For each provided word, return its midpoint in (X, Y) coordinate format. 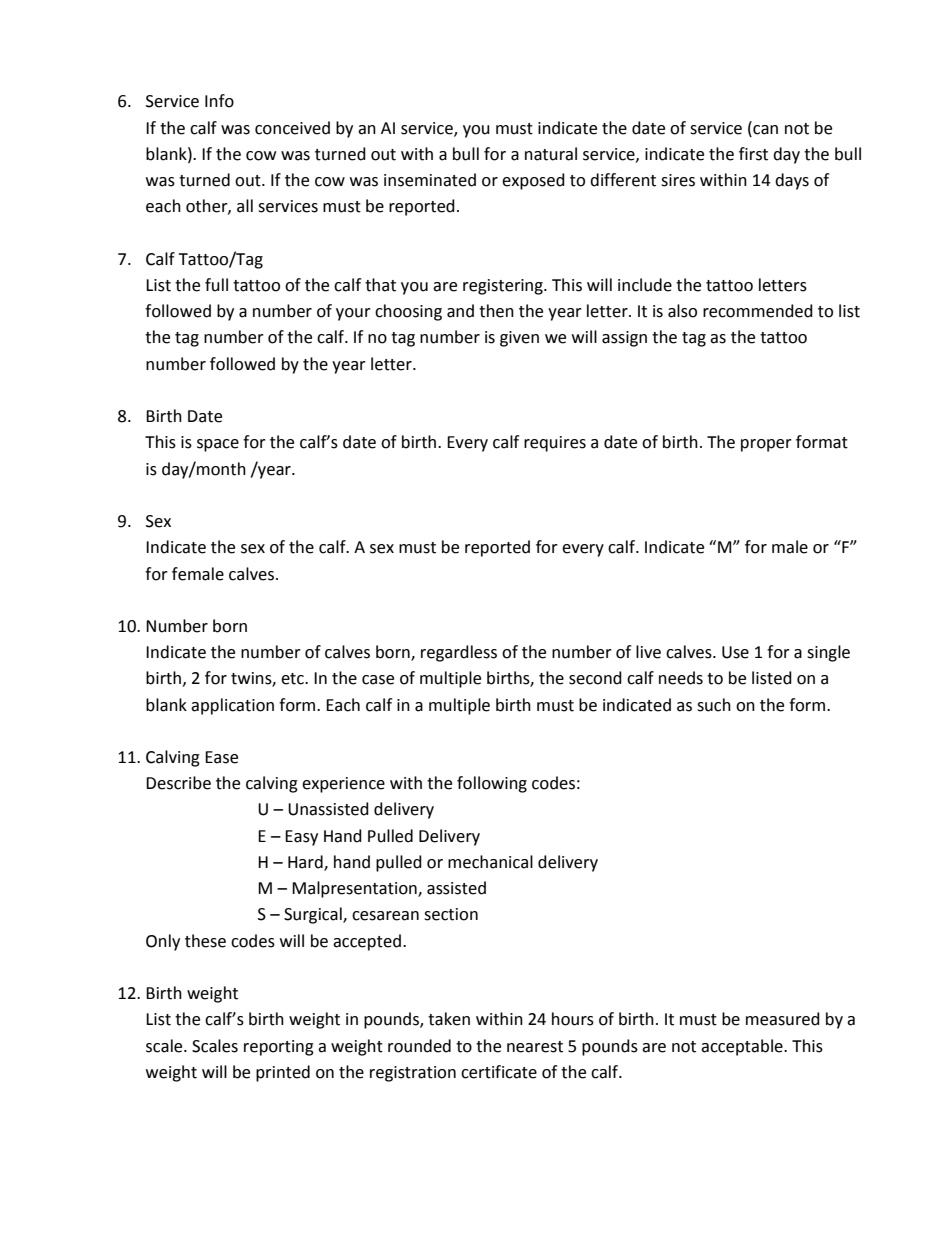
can (764, 128)
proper (766, 445)
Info (219, 101)
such (714, 705)
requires (555, 444)
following (492, 784)
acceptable (743, 1047)
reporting (279, 1048)
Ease (221, 757)
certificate (499, 1072)
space (218, 445)
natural (551, 154)
